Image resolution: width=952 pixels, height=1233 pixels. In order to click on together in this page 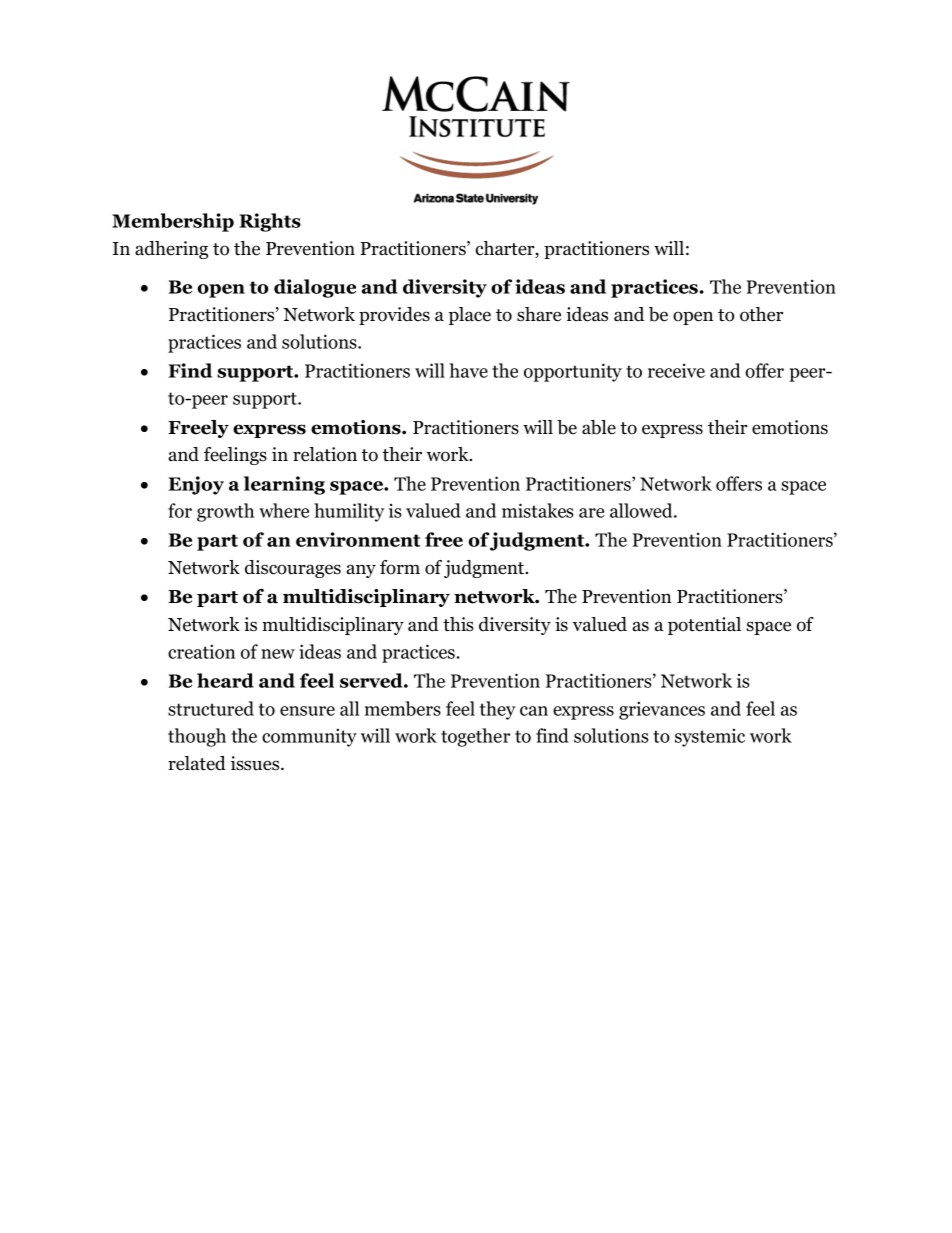, I will do `click(475, 737)`.
